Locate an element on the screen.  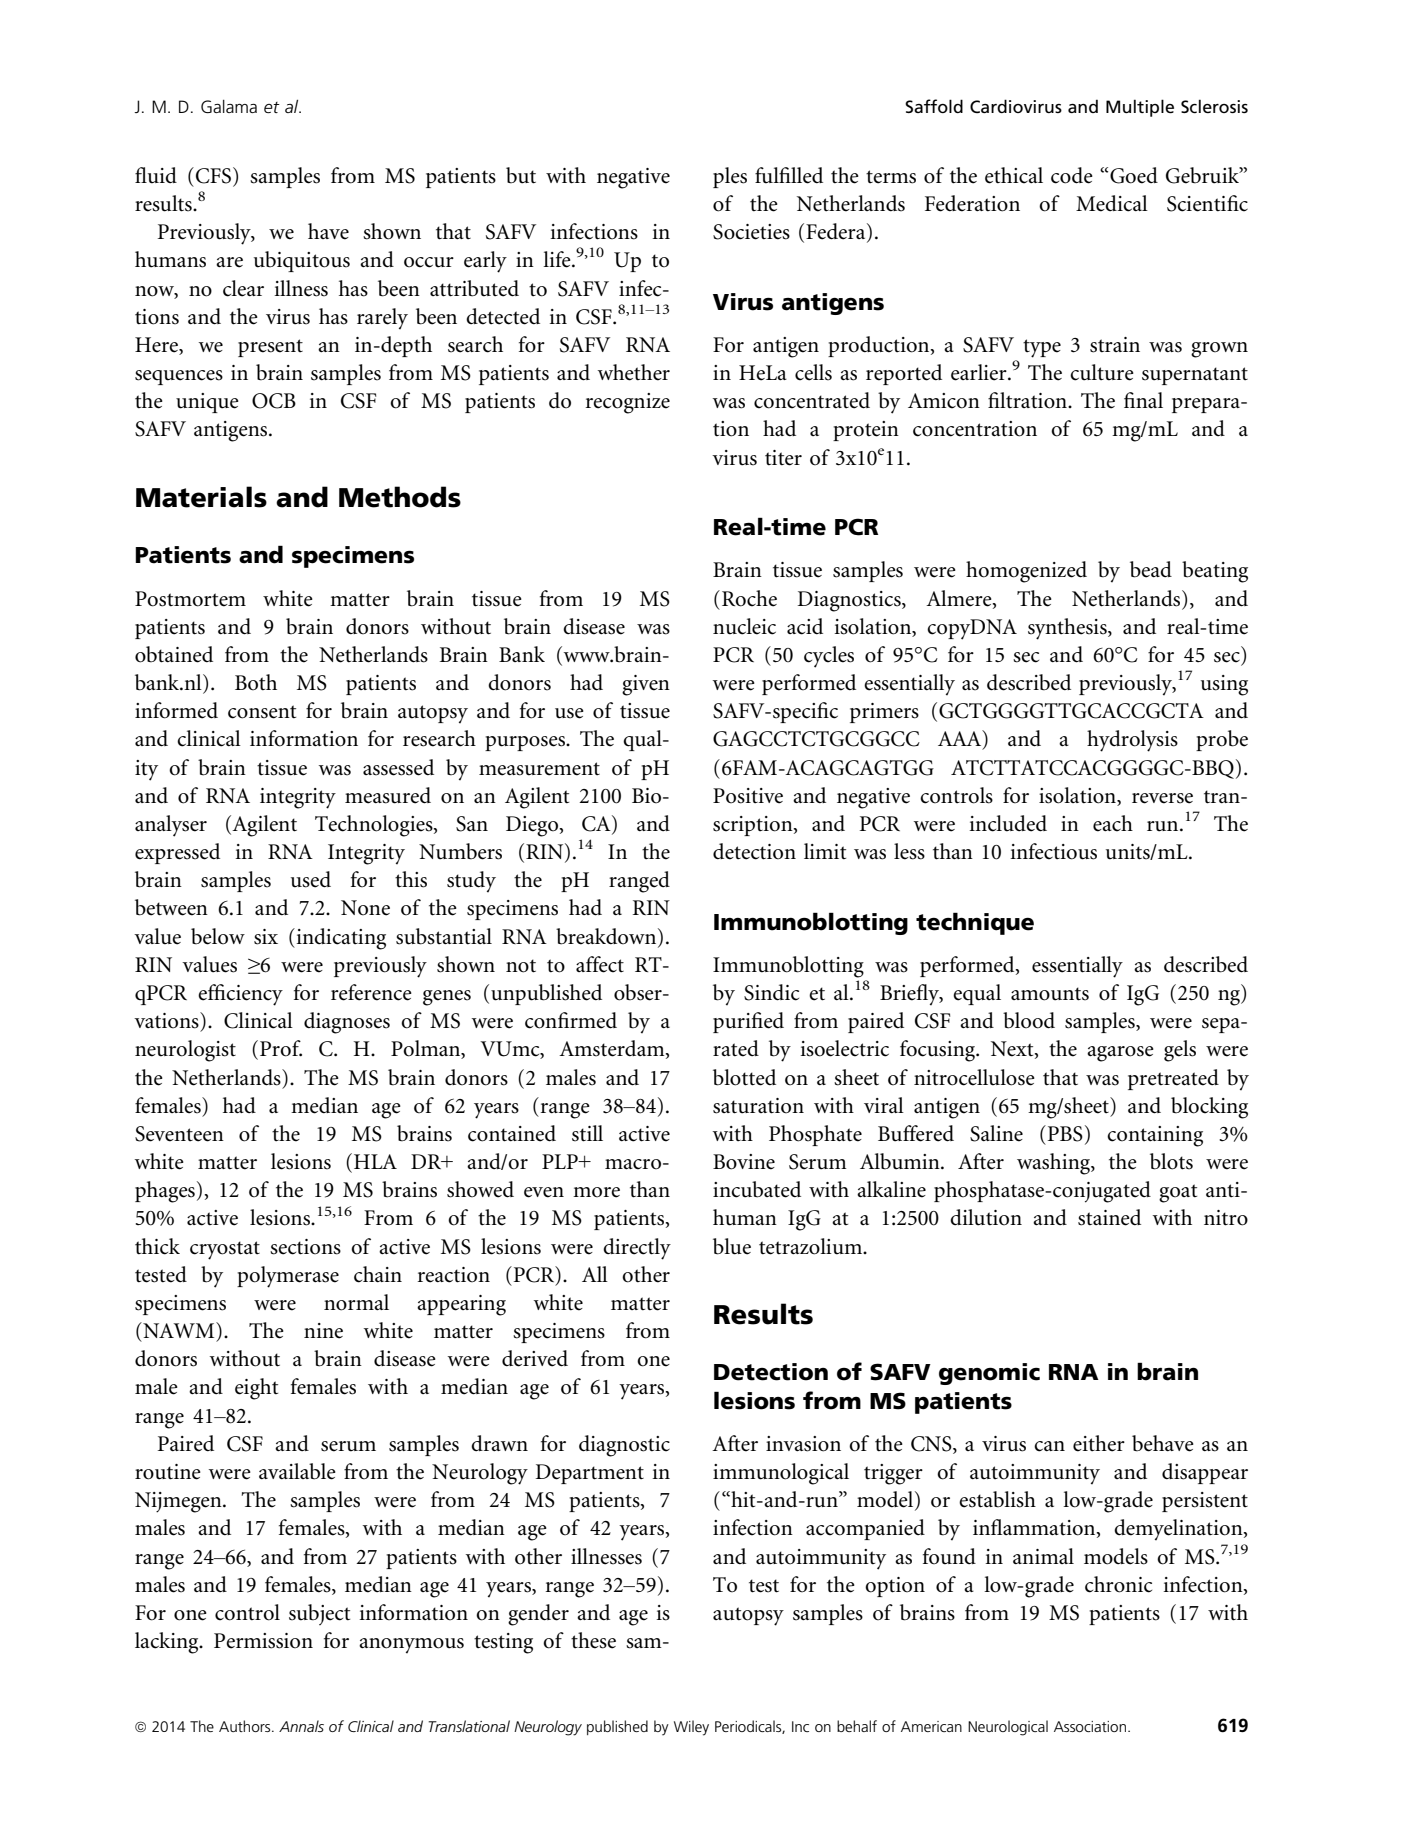
Societies is located at coordinates (751, 232).
